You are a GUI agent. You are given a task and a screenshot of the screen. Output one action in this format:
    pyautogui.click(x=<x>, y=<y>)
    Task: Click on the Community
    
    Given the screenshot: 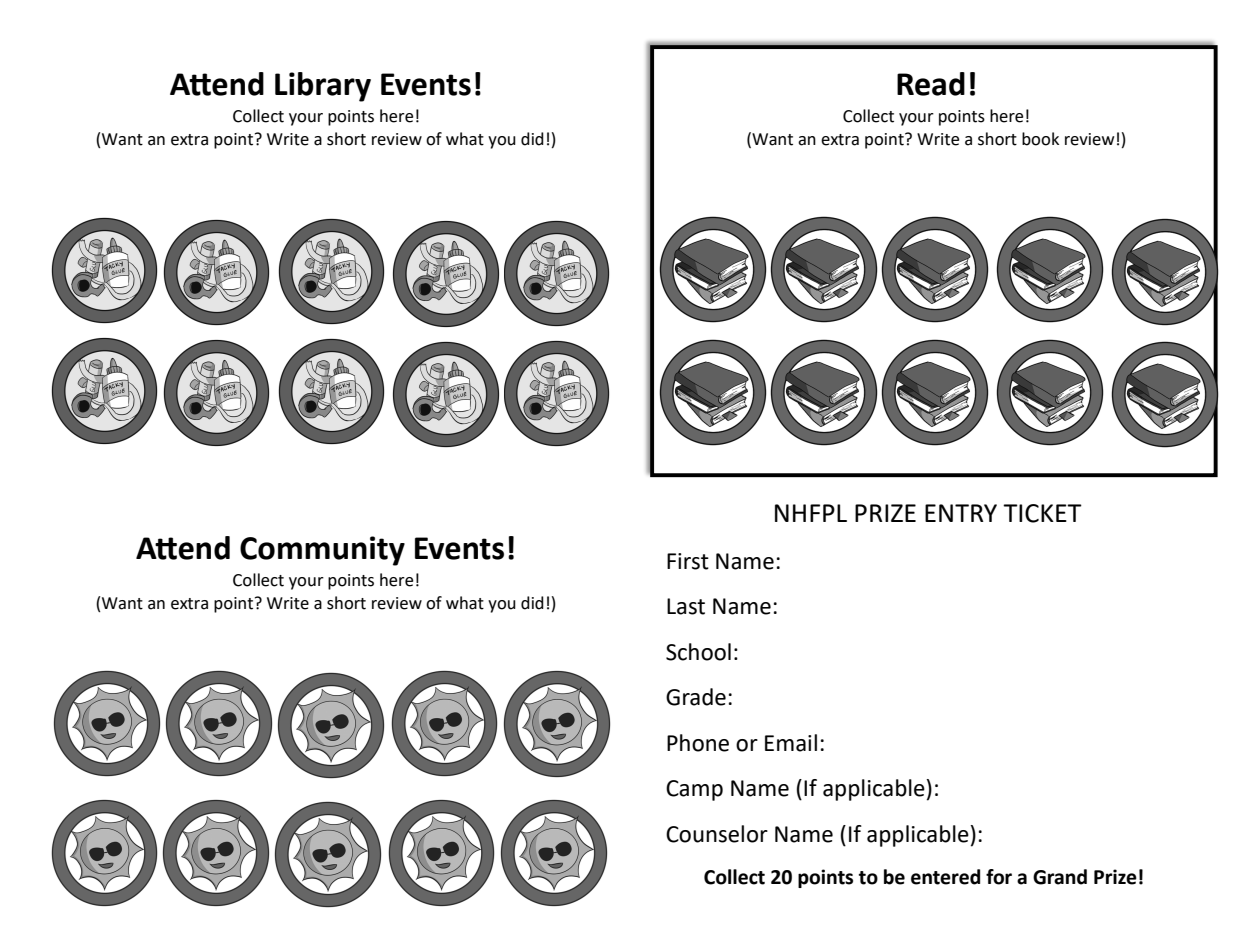 What is the action you would take?
    pyautogui.click(x=322, y=551)
